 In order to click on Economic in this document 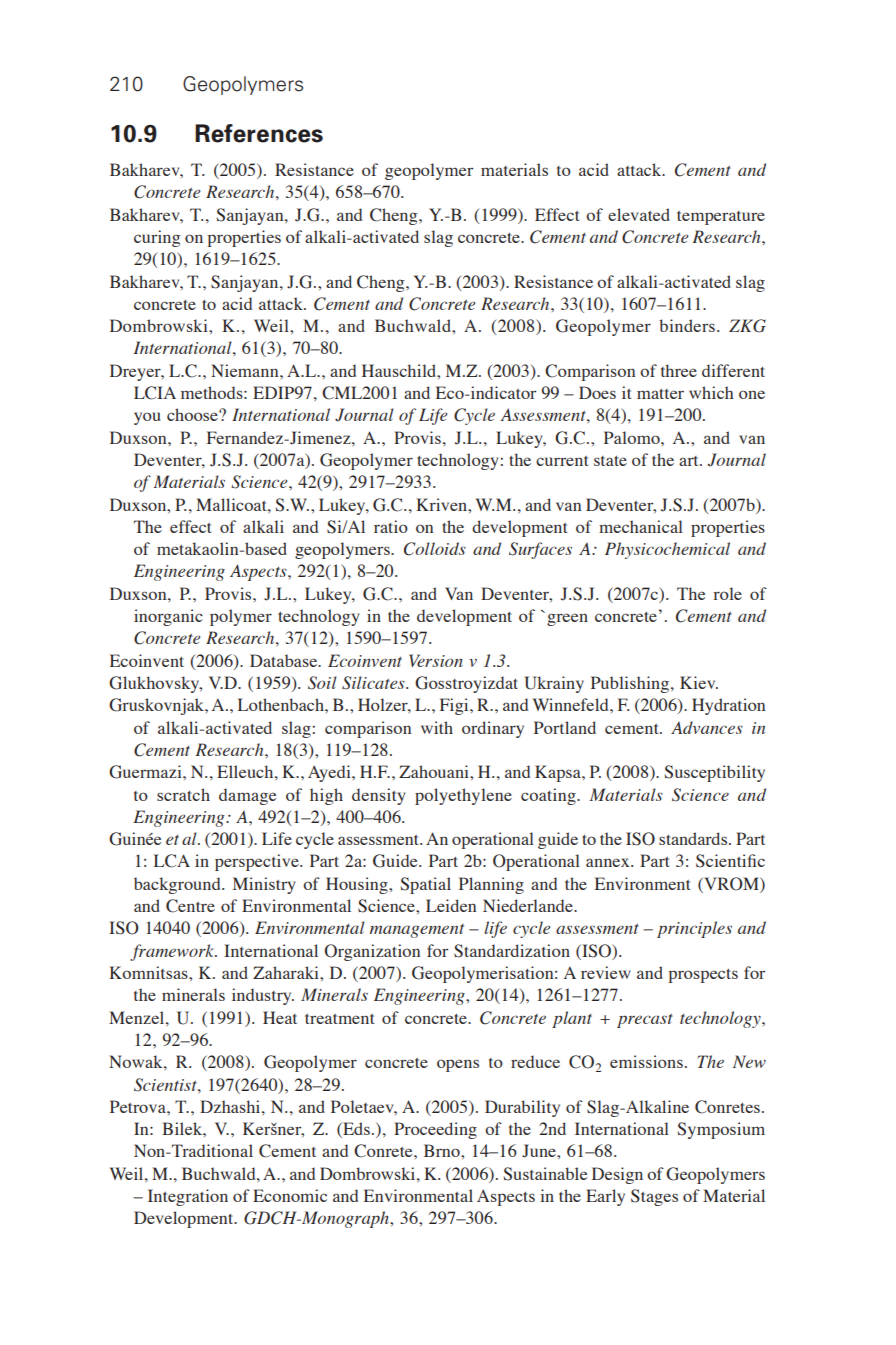, I will do `click(290, 1195)`.
